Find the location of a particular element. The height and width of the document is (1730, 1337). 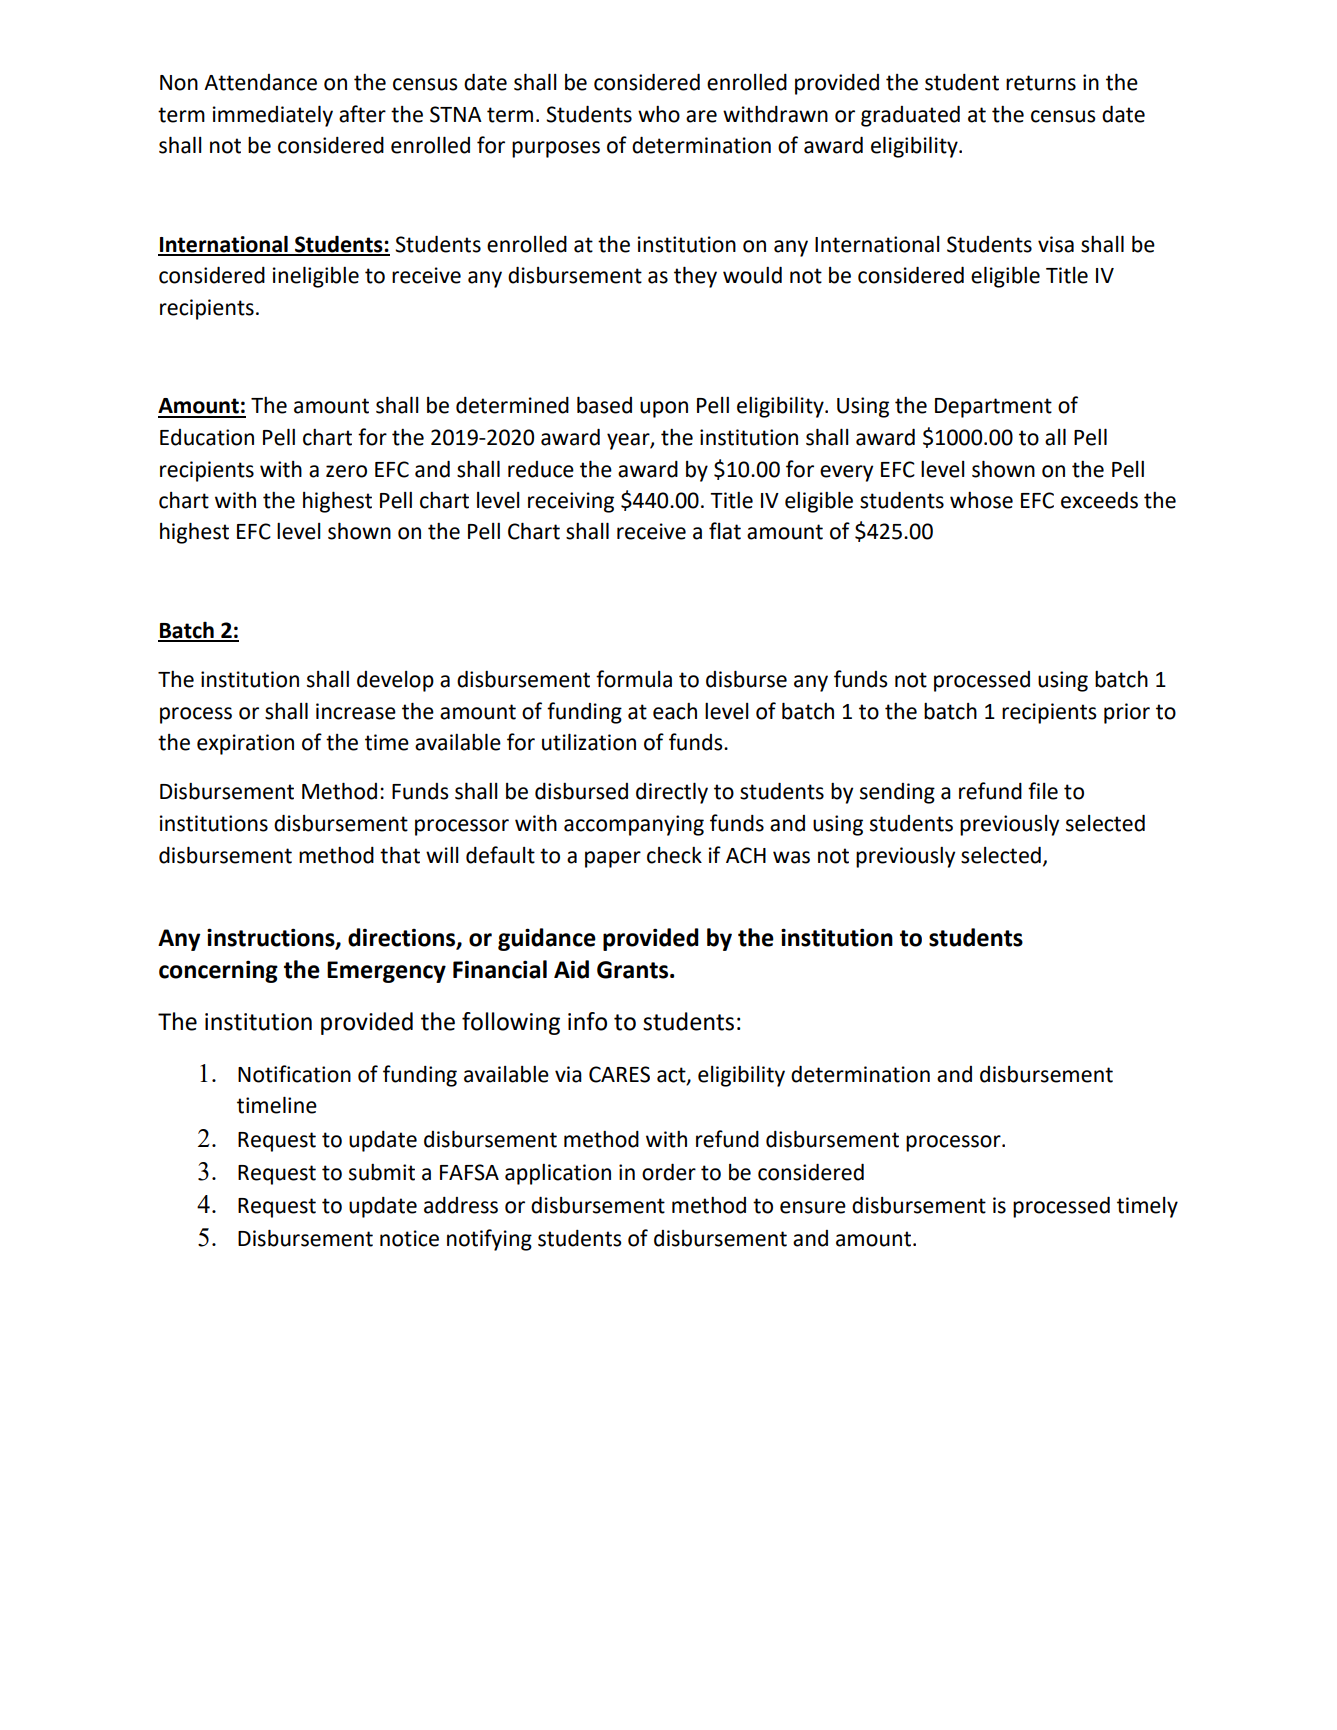

immediately is located at coordinates (273, 116).
